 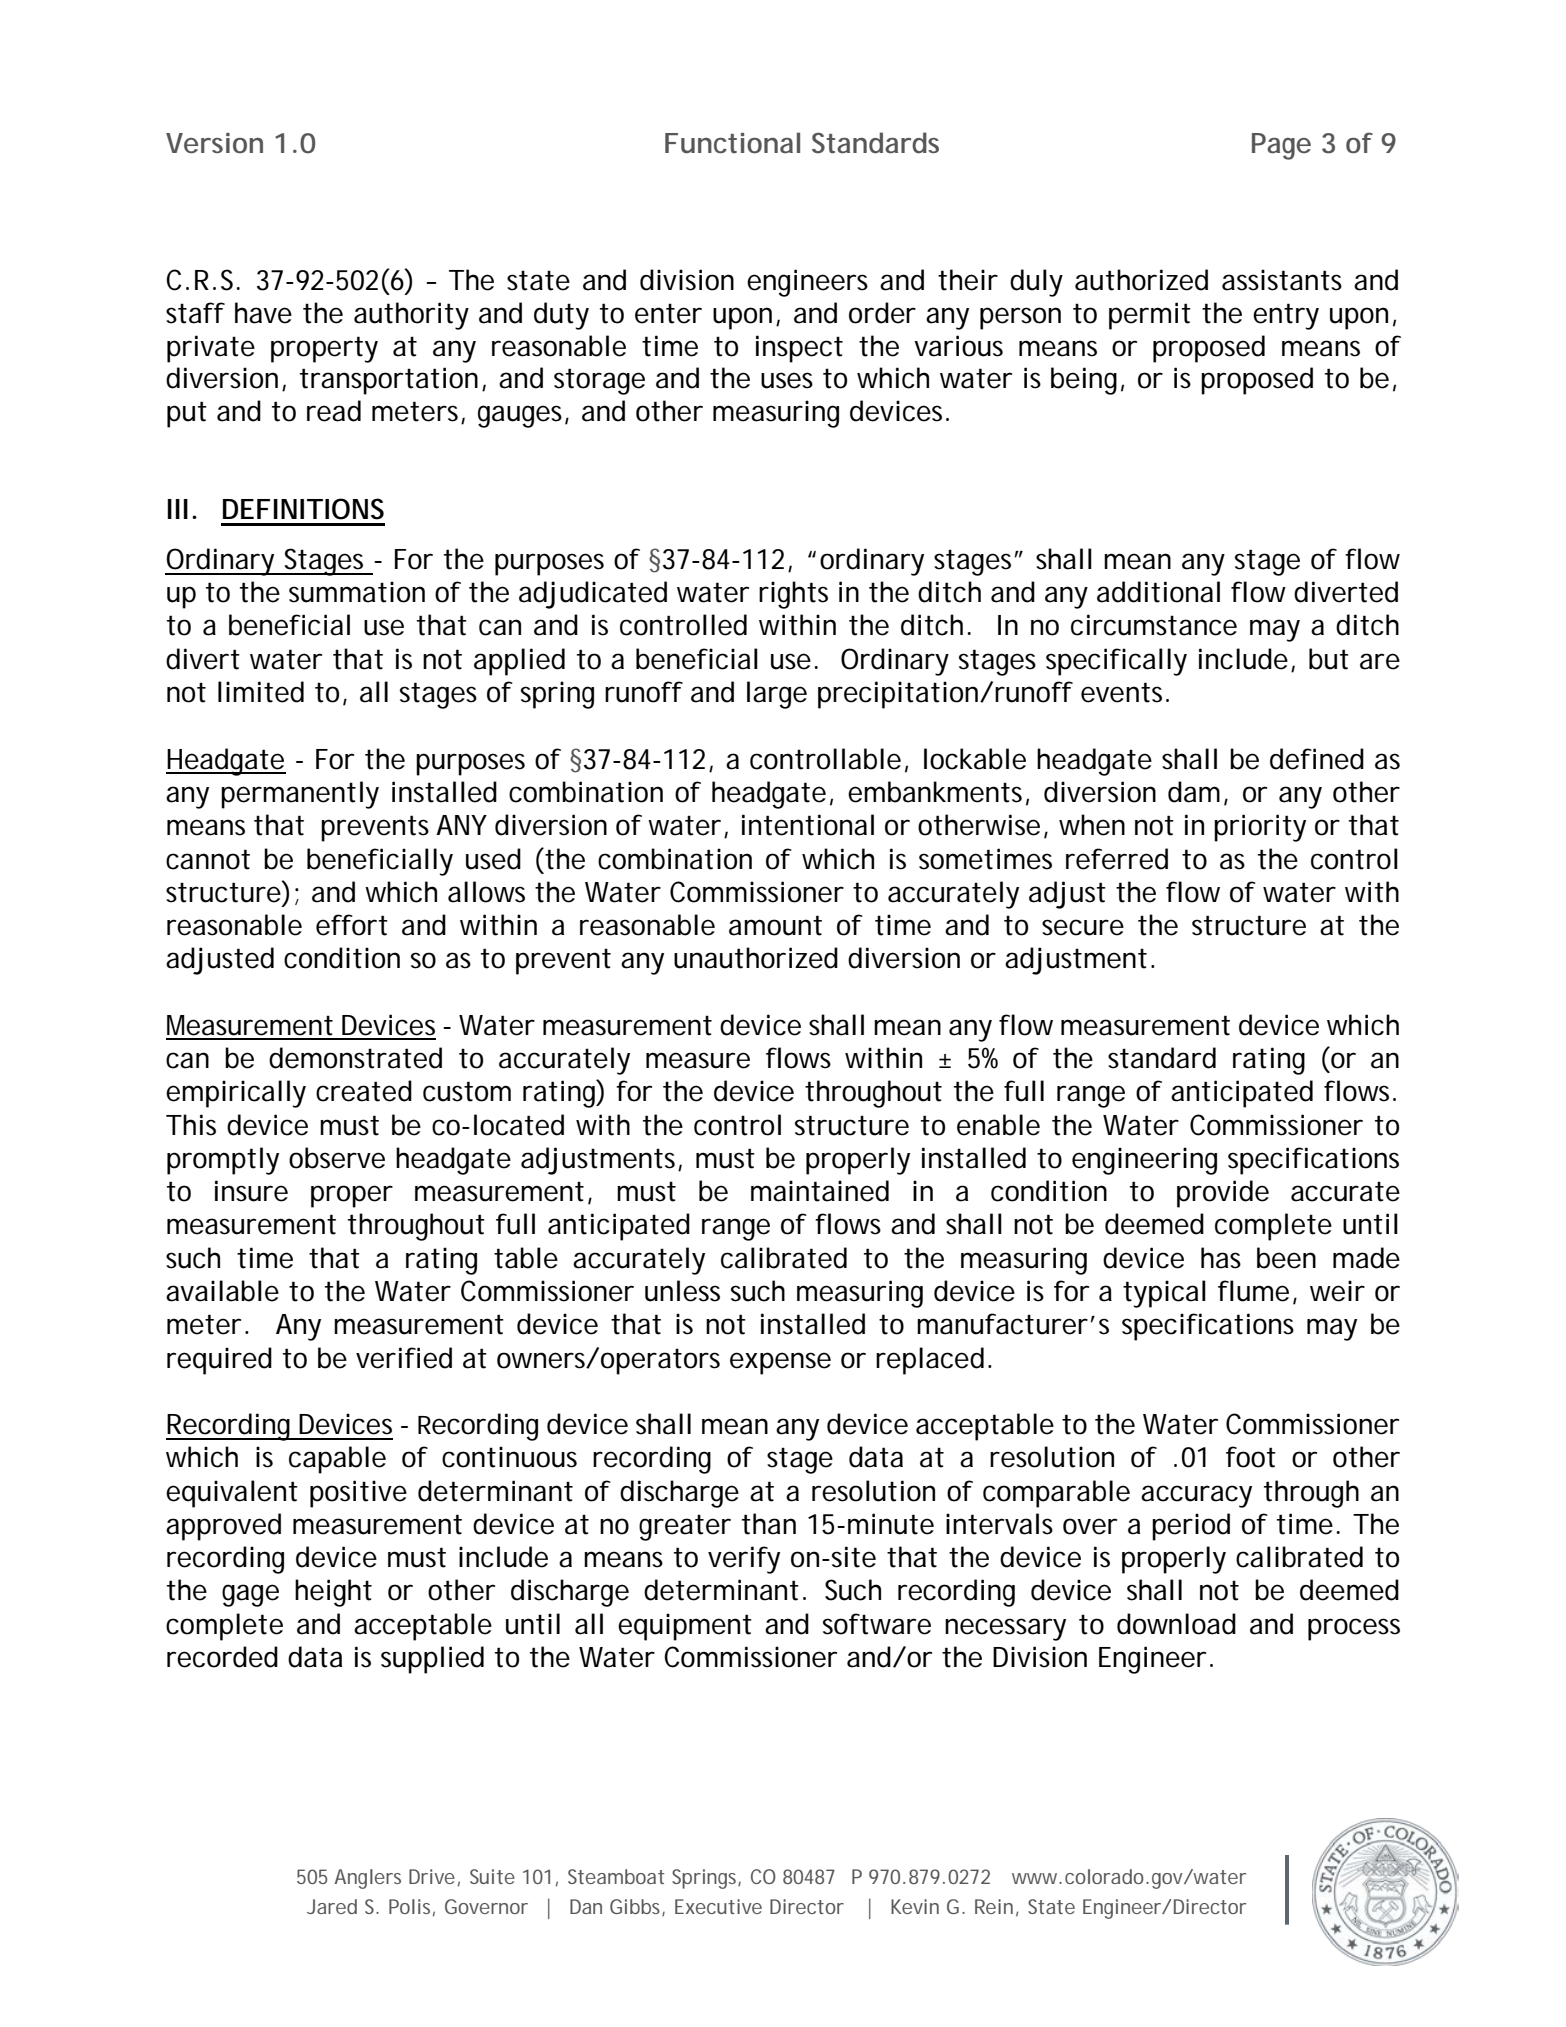 What do you see at coordinates (355, 1058) in the screenshot?
I see `demonstrated` at bounding box center [355, 1058].
